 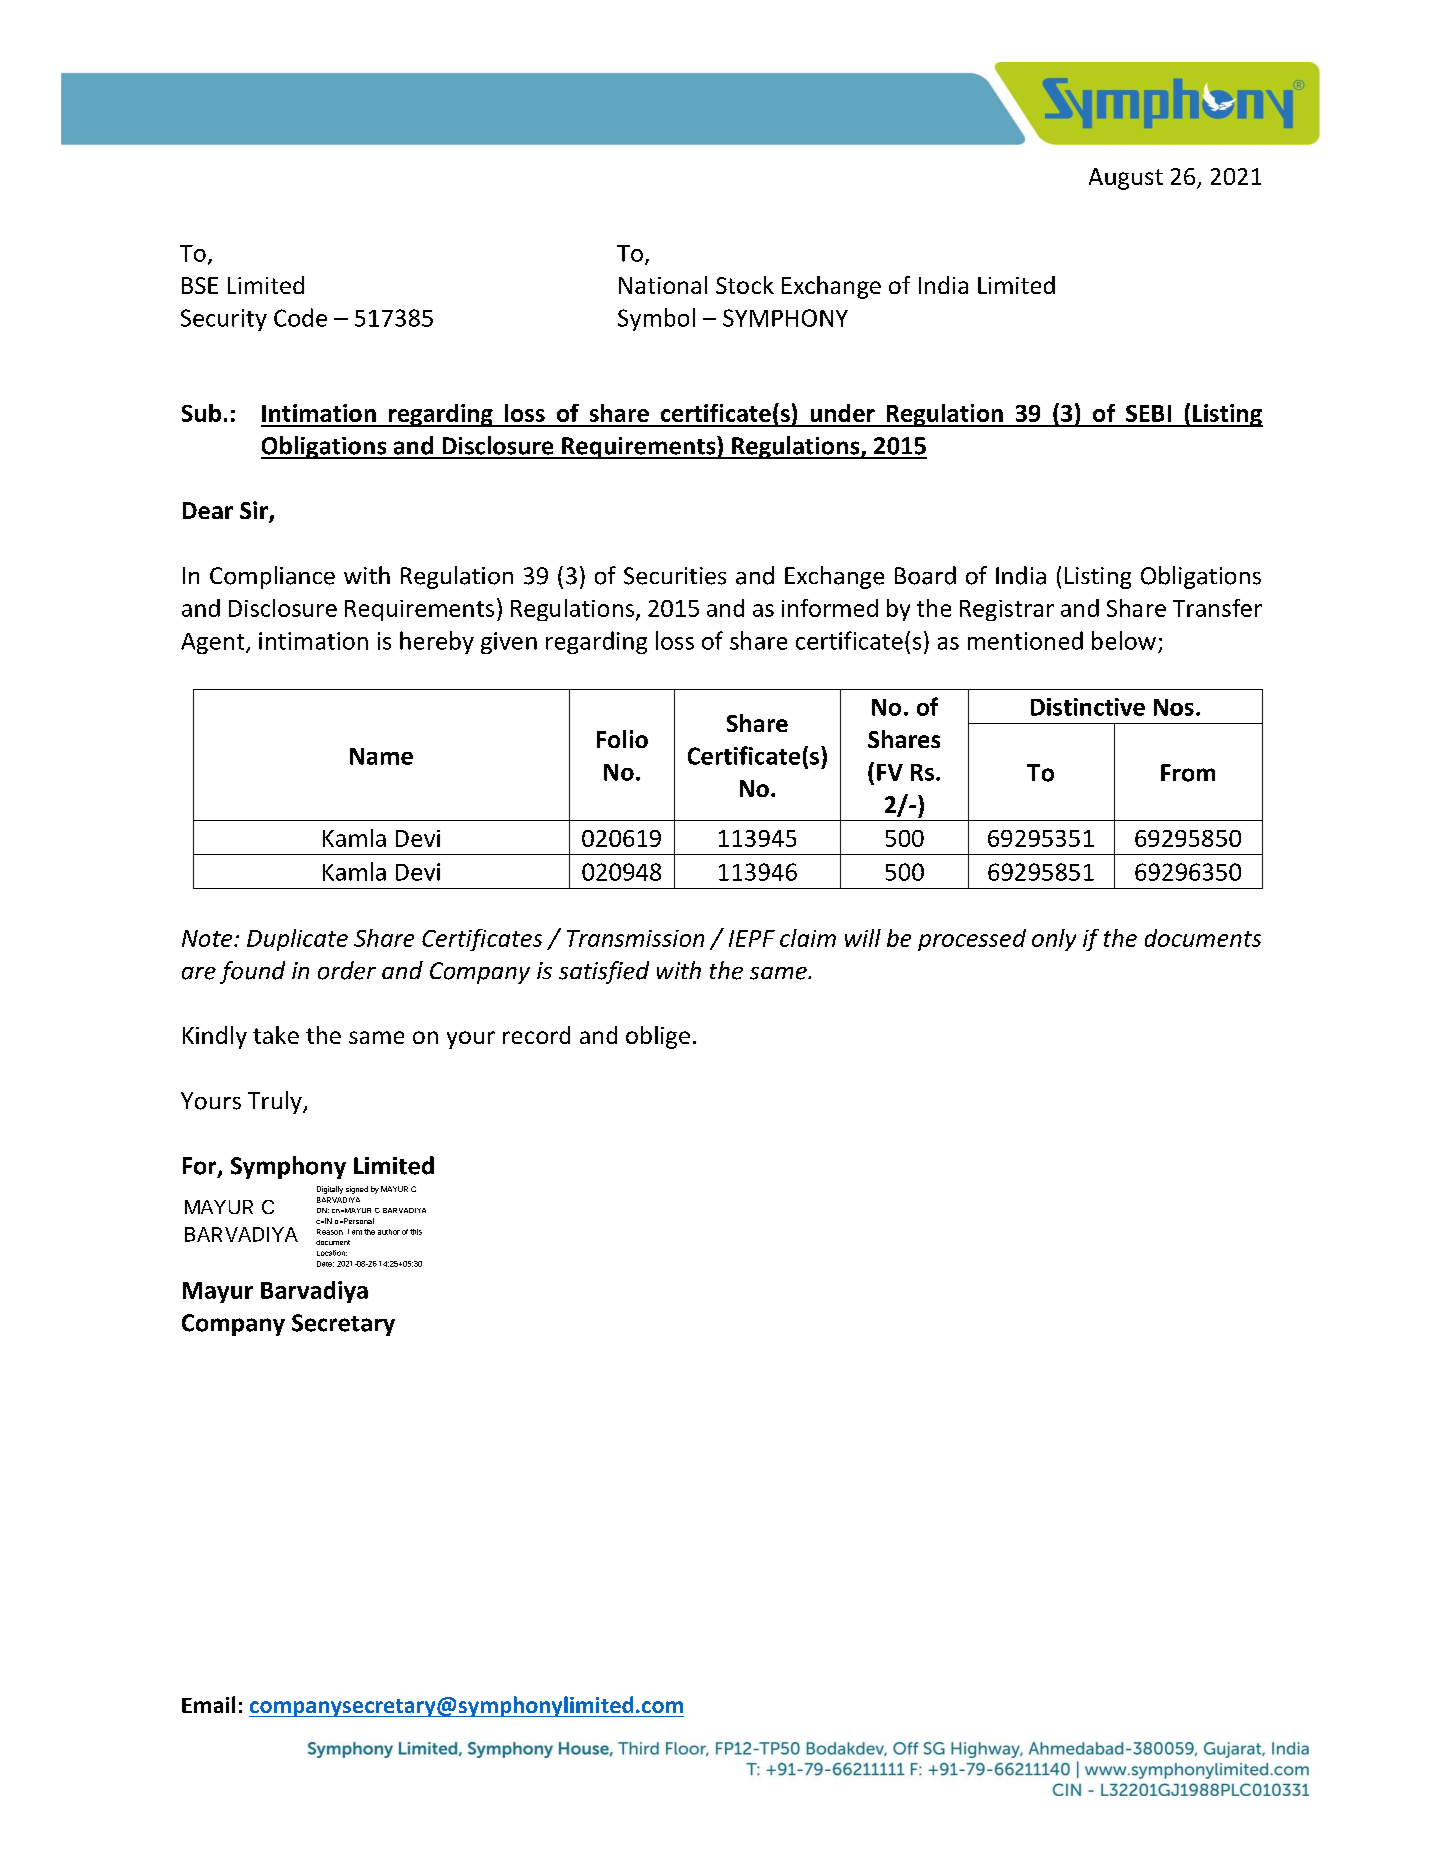 I want to click on Folio, so click(x=622, y=739).
